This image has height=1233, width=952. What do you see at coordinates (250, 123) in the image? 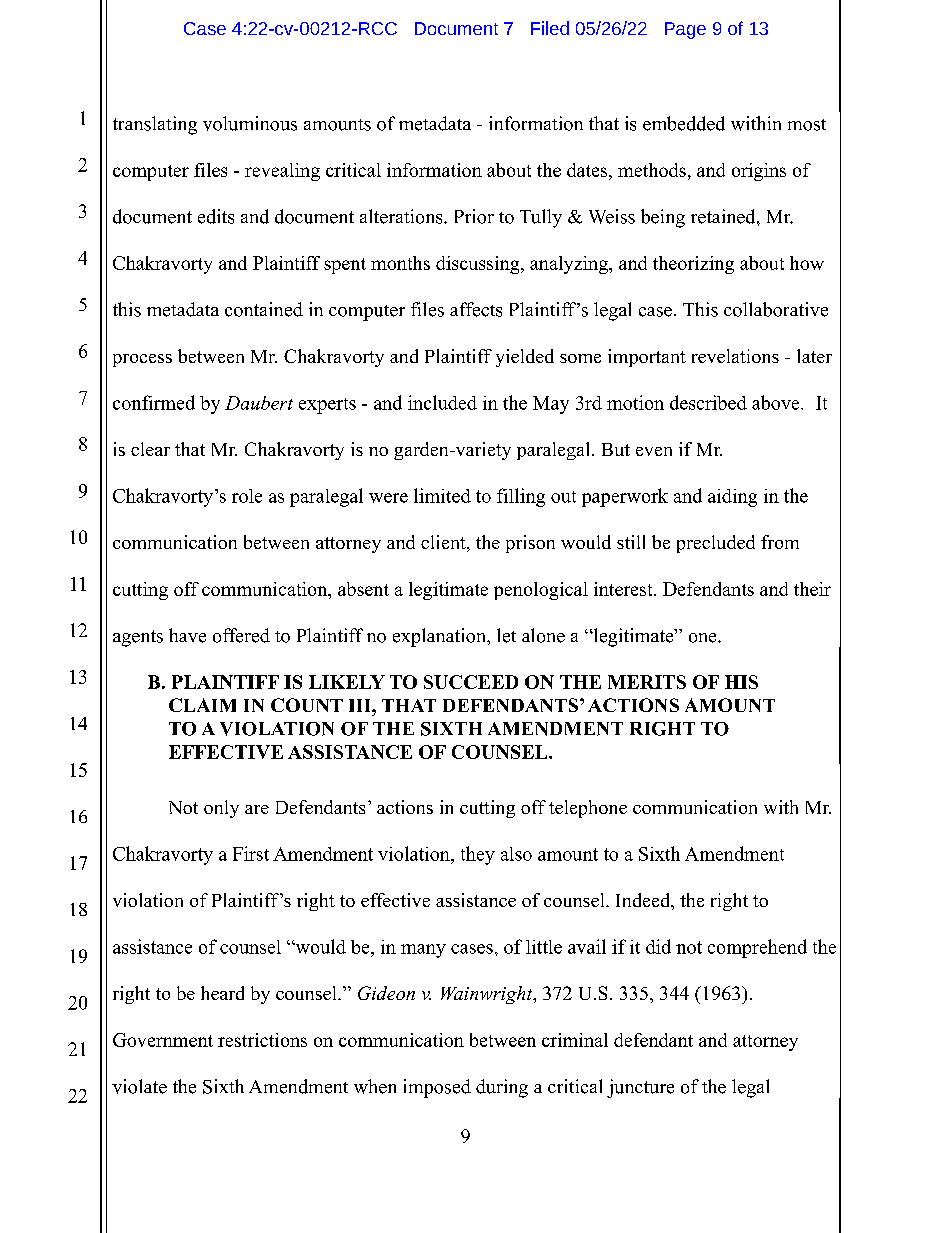
I see `voluminous` at bounding box center [250, 123].
